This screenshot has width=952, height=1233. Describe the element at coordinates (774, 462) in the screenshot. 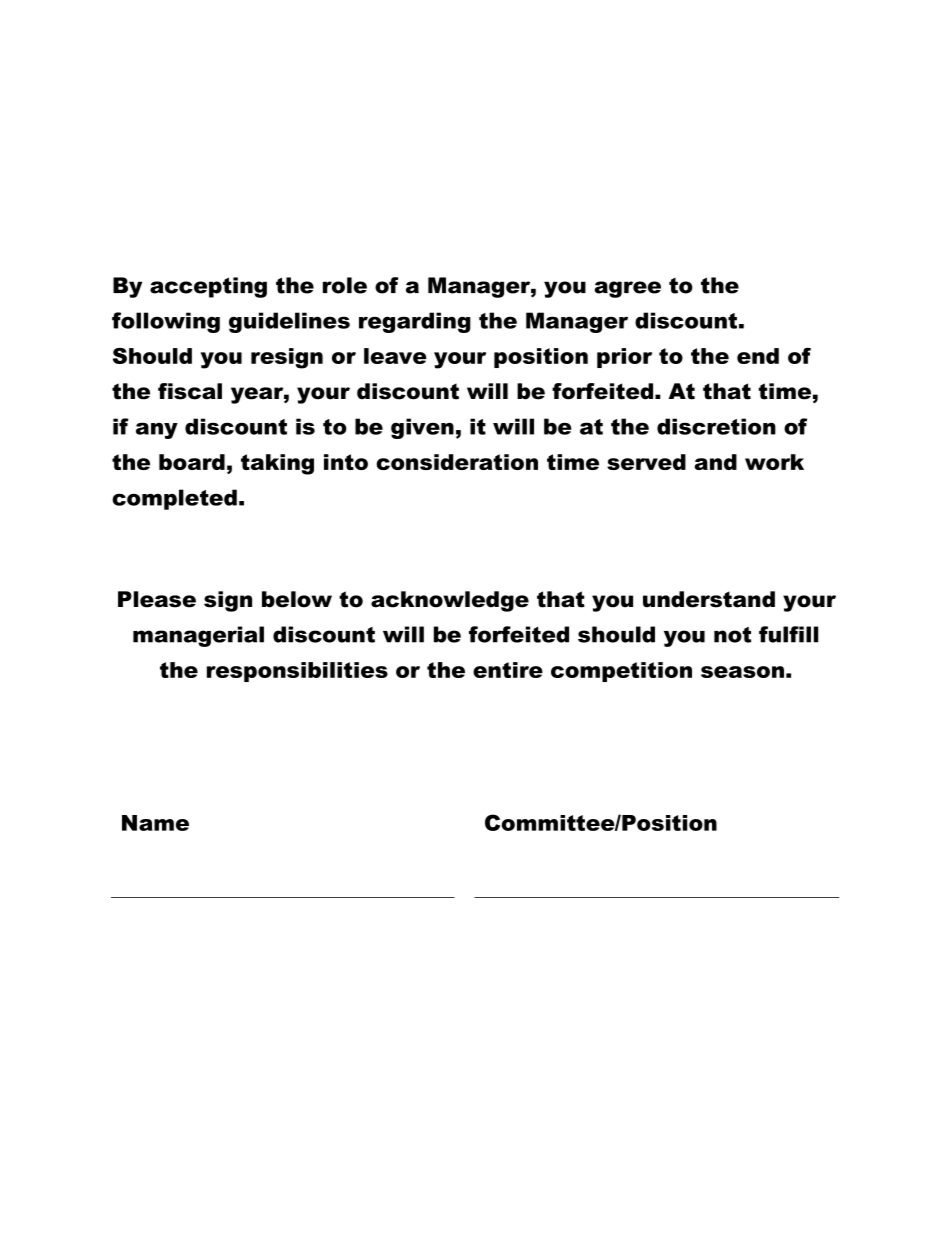

I see `work` at that location.
